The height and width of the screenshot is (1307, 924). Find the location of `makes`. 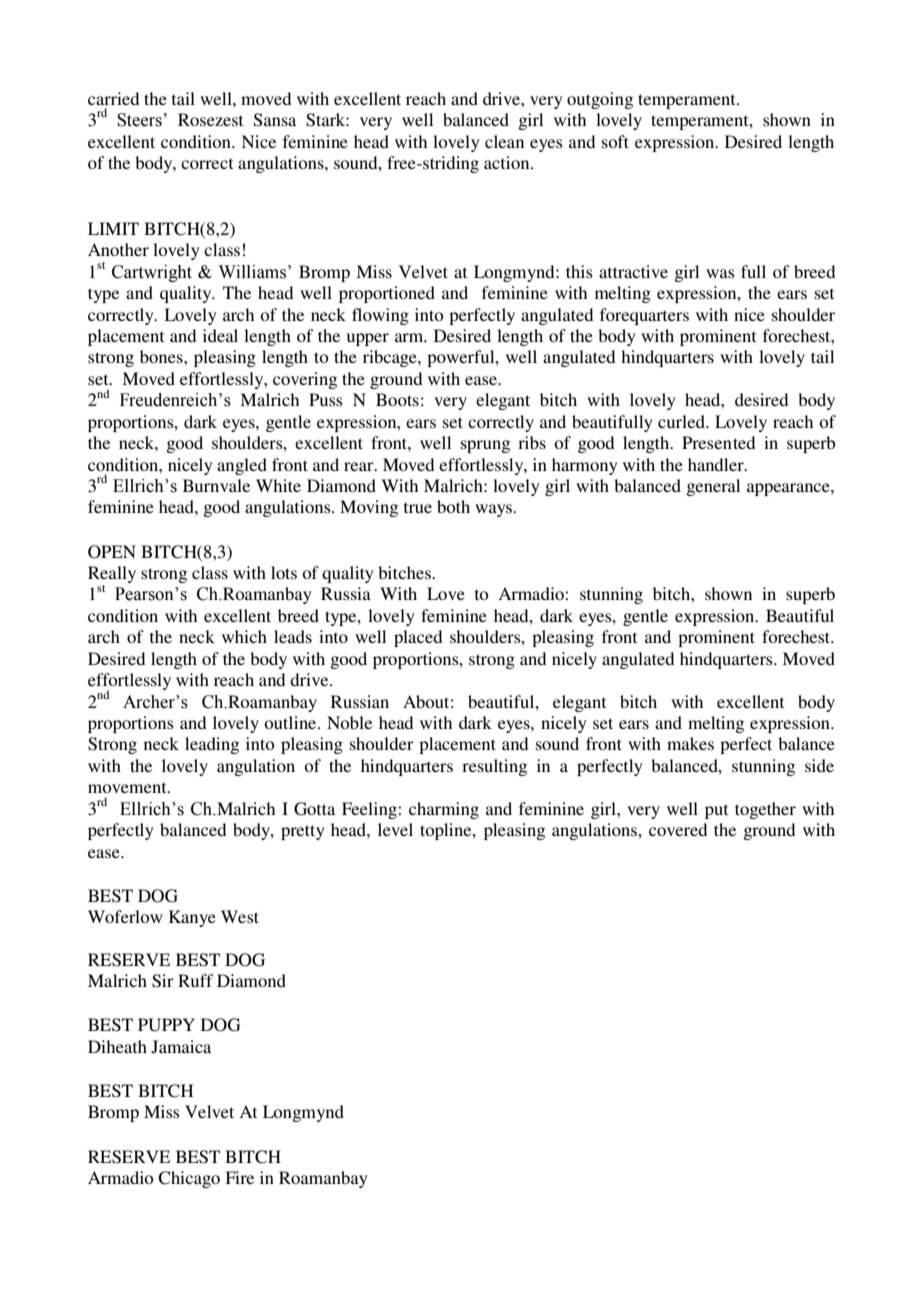

makes is located at coordinates (690, 743).
